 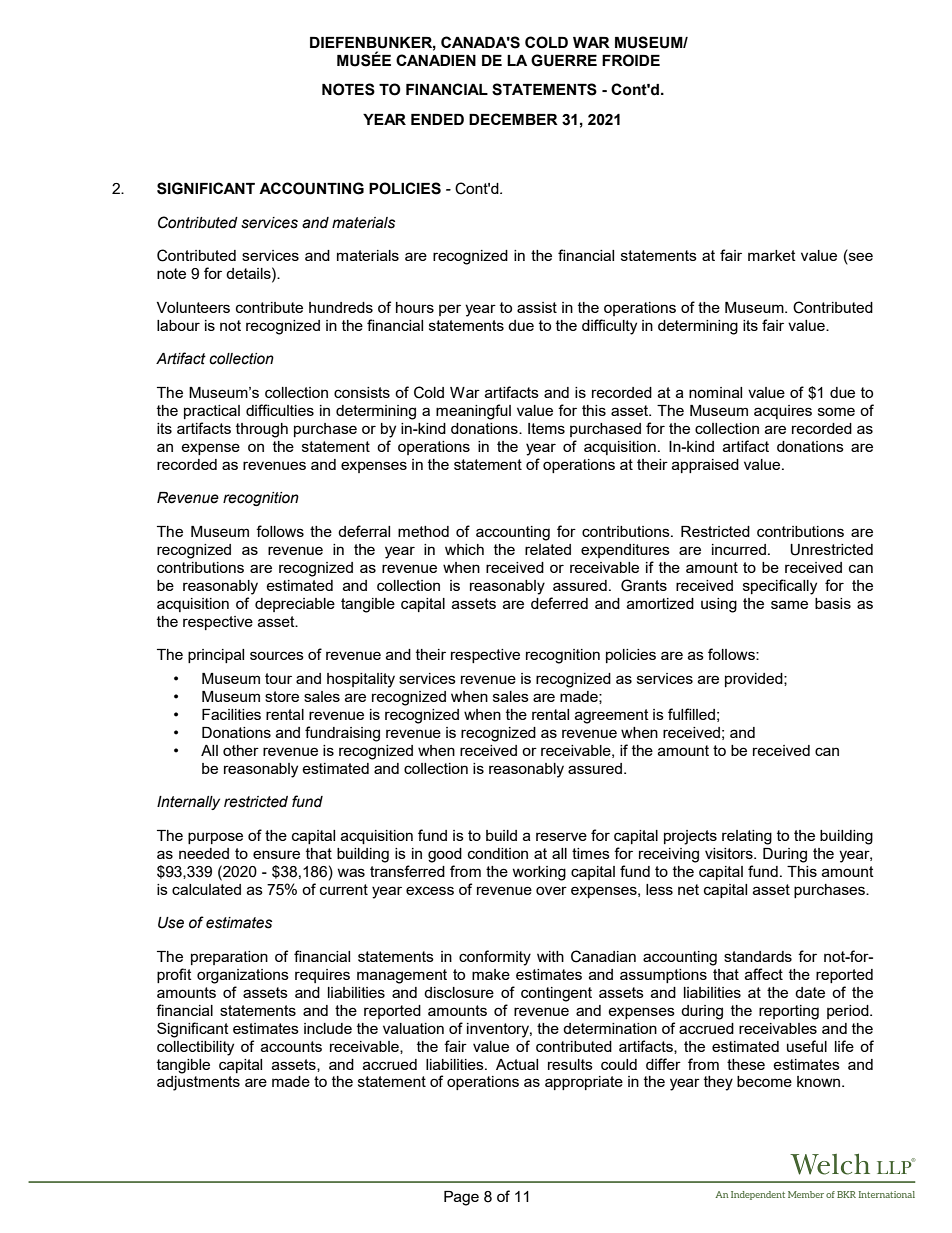 I want to click on ensure, so click(x=276, y=854).
